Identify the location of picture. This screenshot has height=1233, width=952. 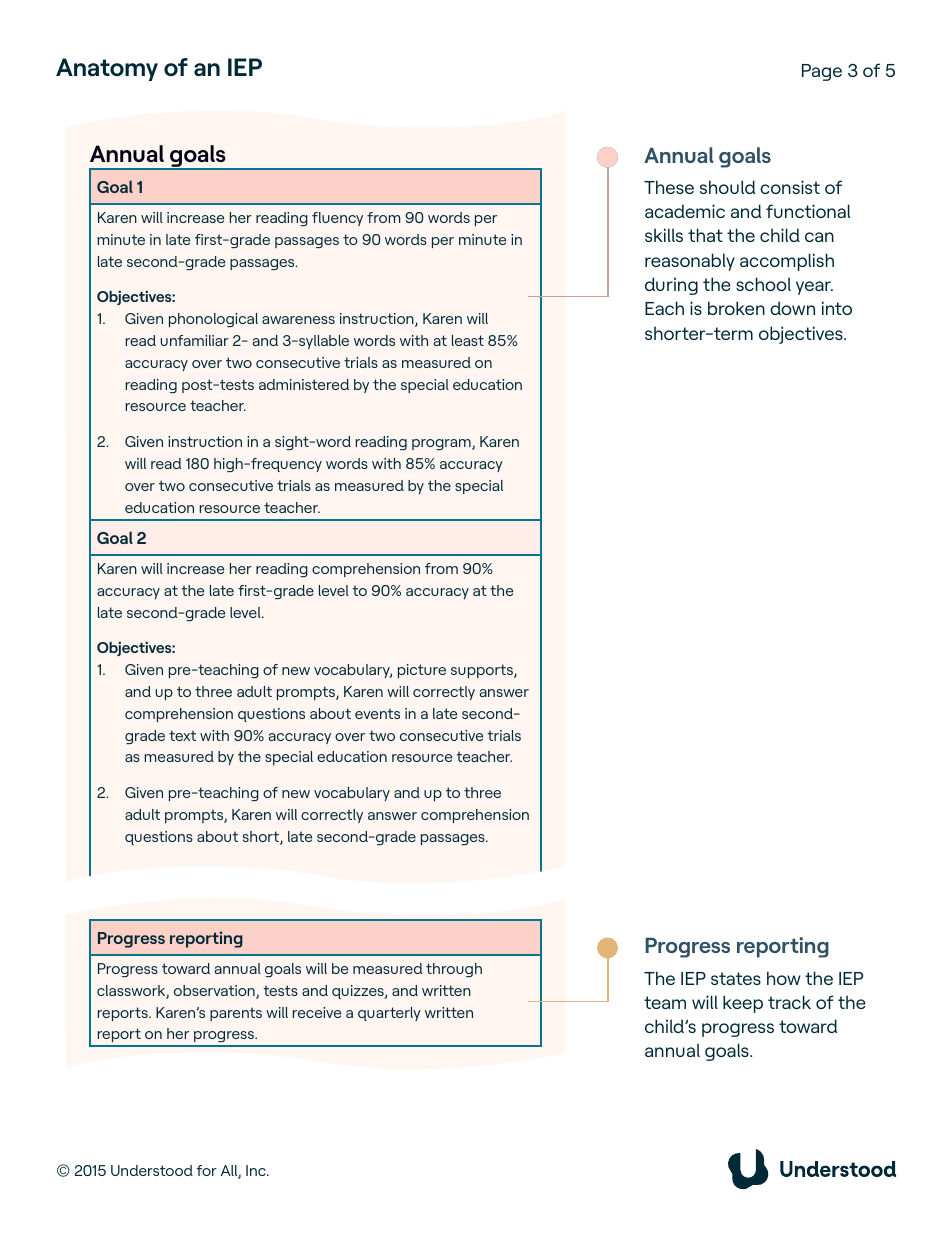
(422, 671).
